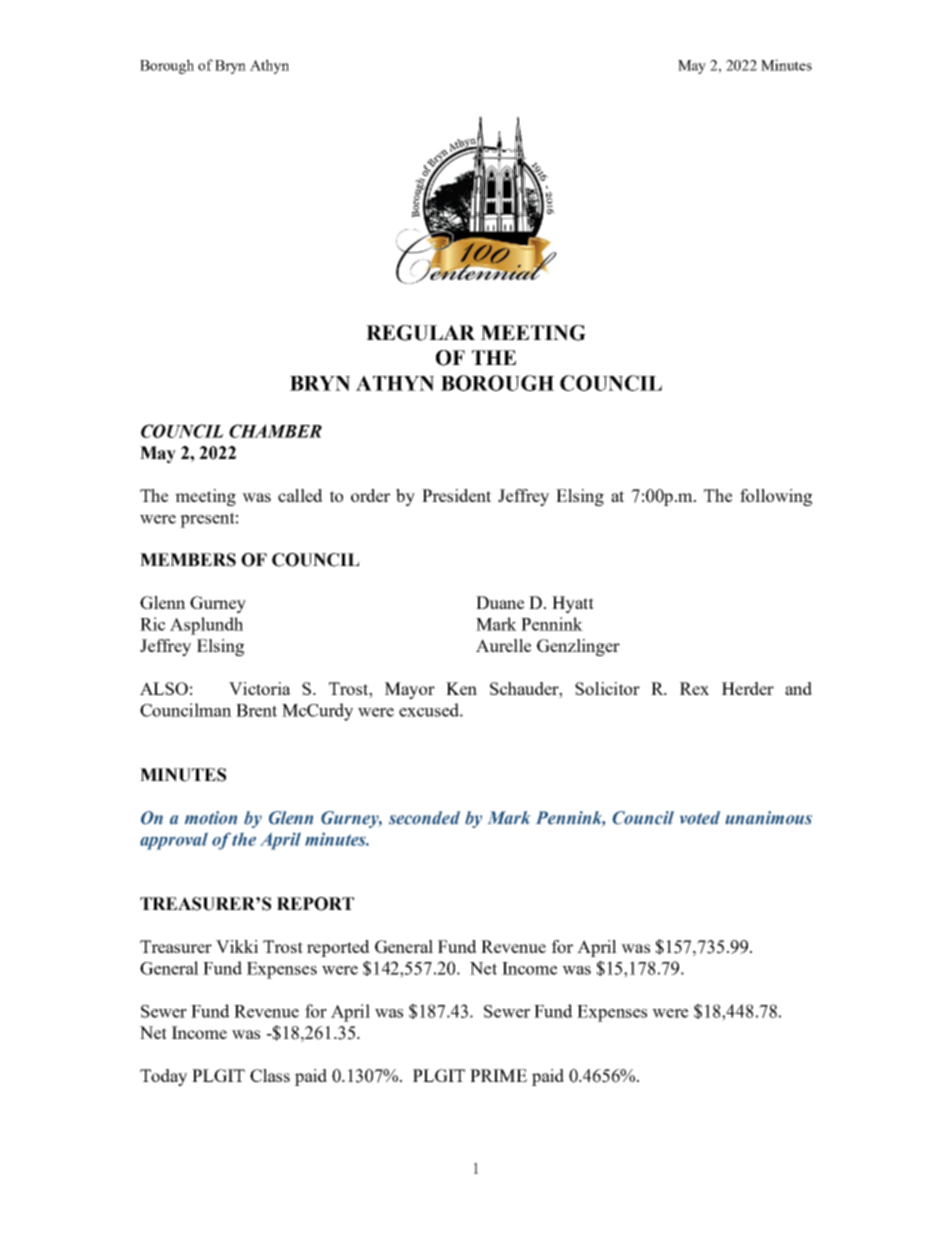  Describe the element at coordinates (461, 688) in the screenshot. I see `Ken` at that location.
